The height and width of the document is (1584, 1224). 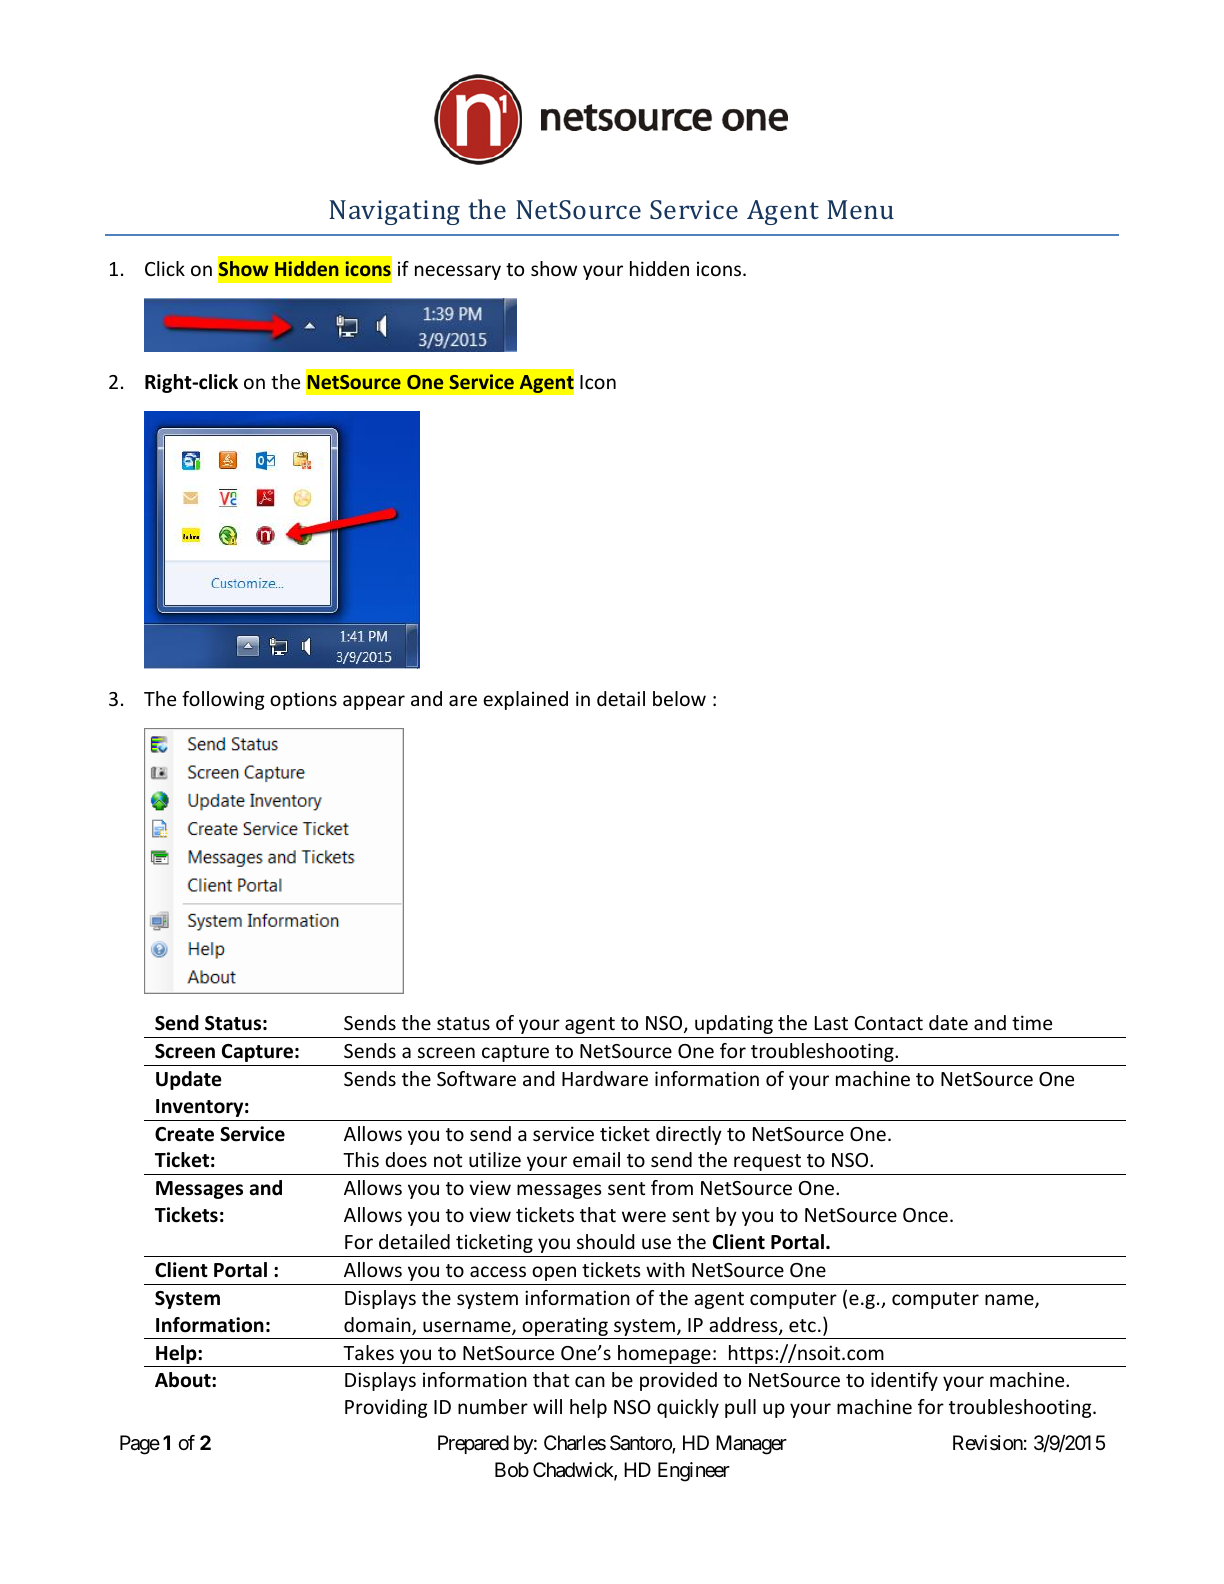 What do you see at coordinates (596, 1159) in the document?
I see `email` at bounding box center [596, 1159].
